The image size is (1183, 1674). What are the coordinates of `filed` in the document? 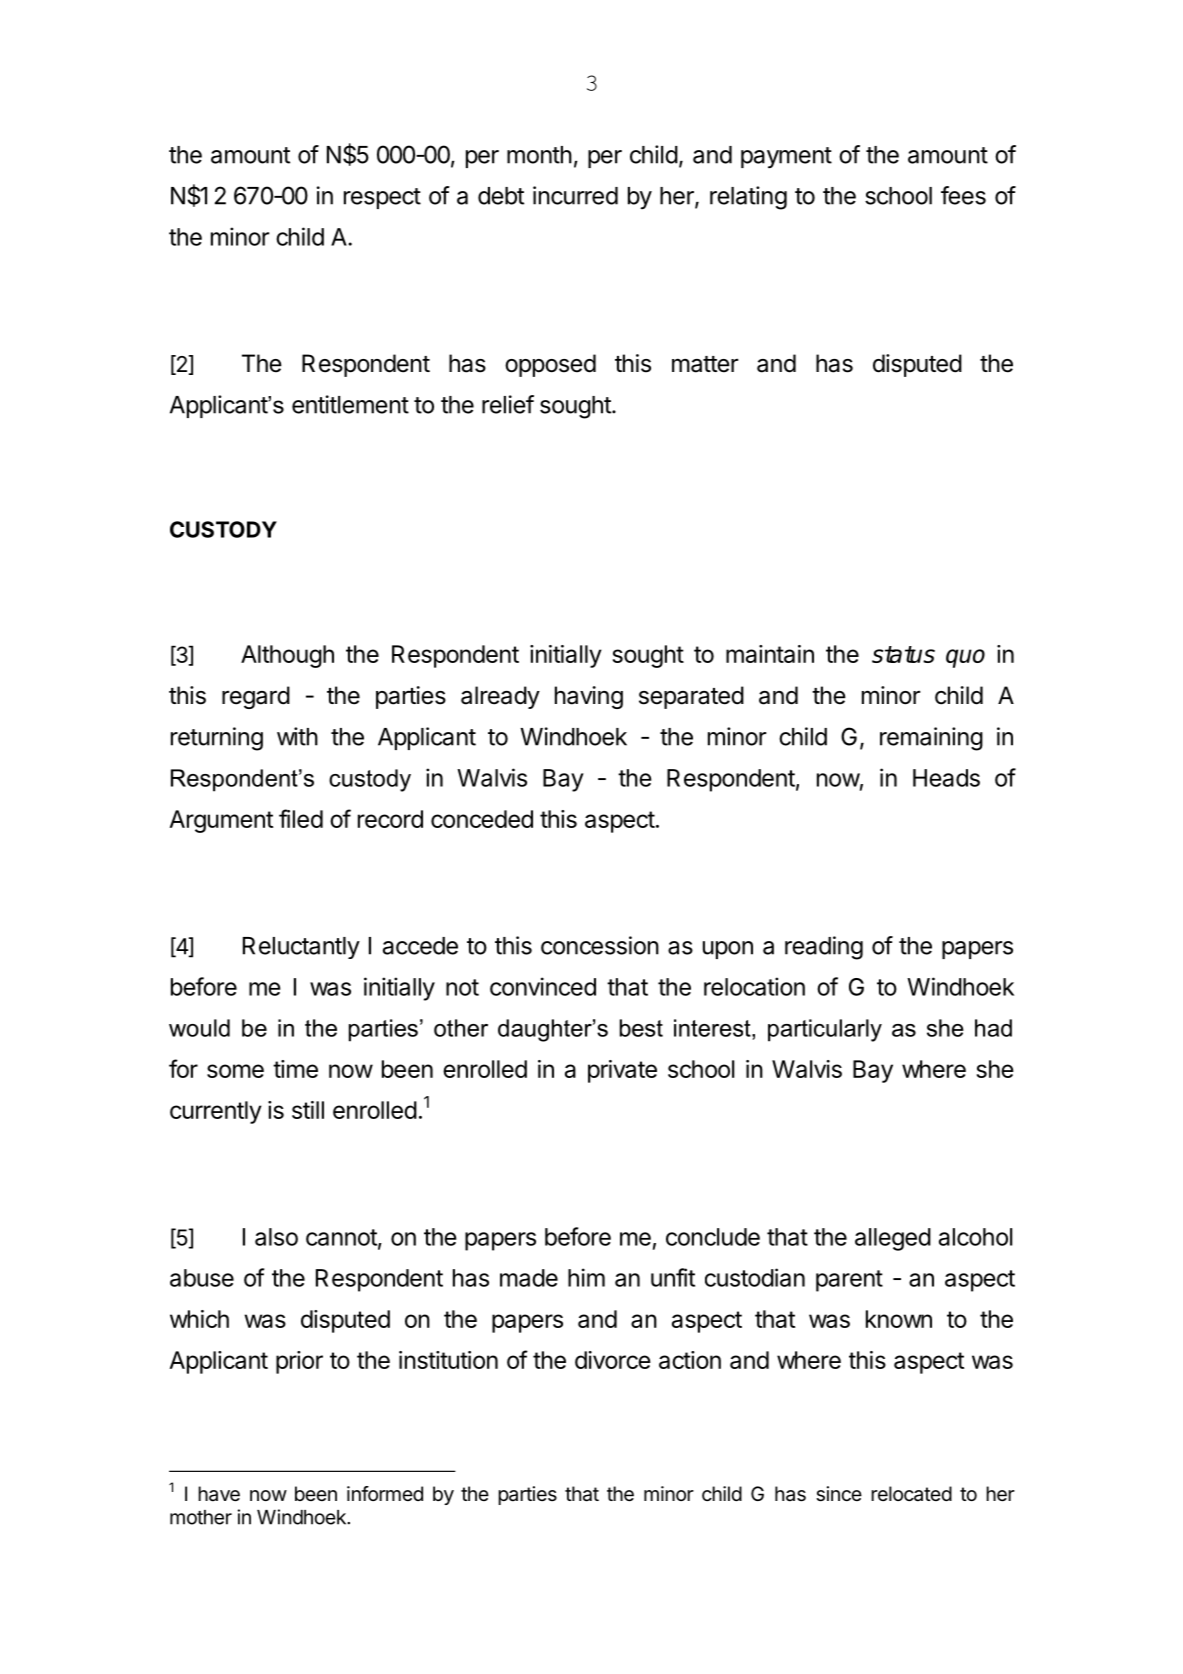 It's located at (301, 818).
